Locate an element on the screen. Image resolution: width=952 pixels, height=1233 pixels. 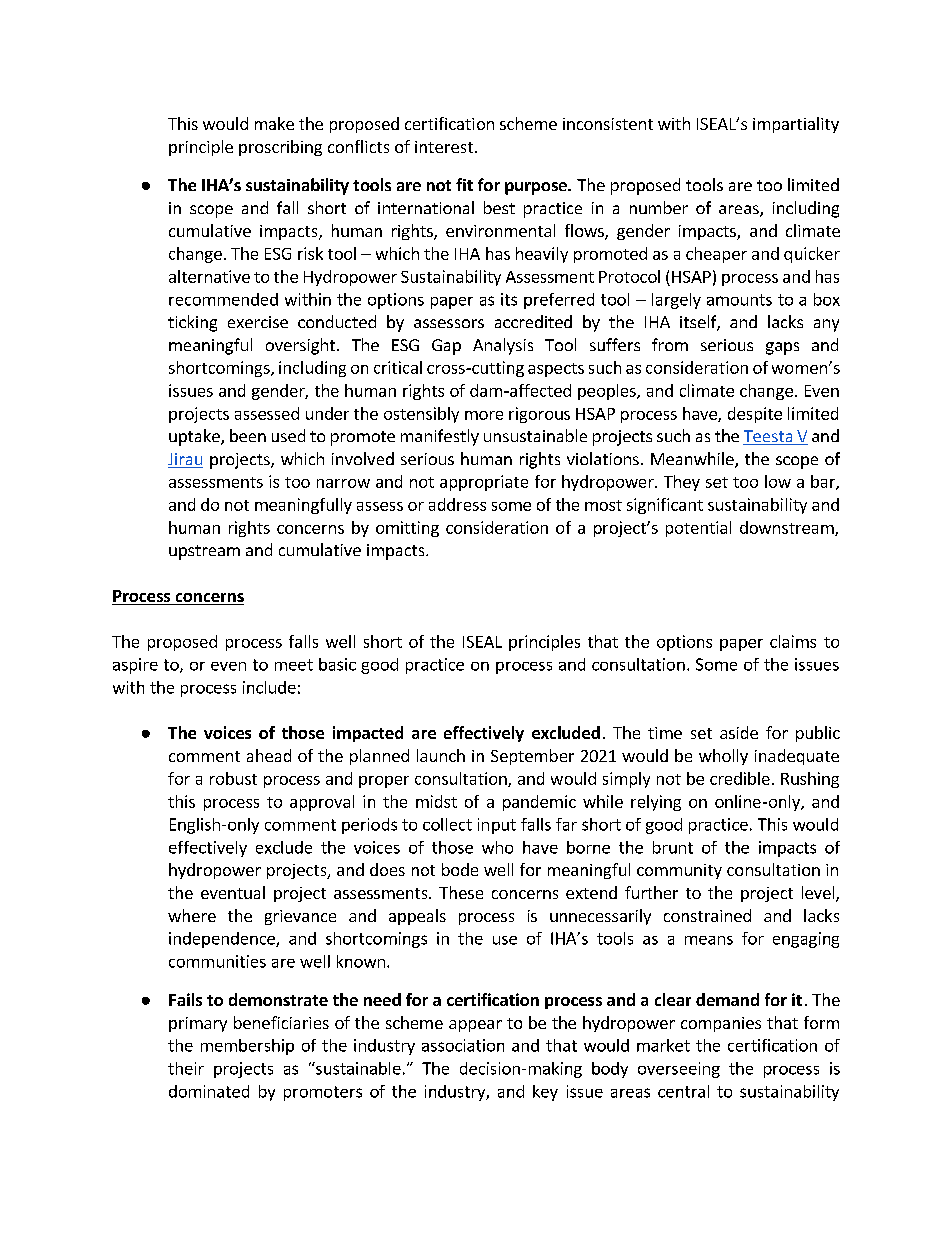
wholly is located at coordinates (723, 757).
